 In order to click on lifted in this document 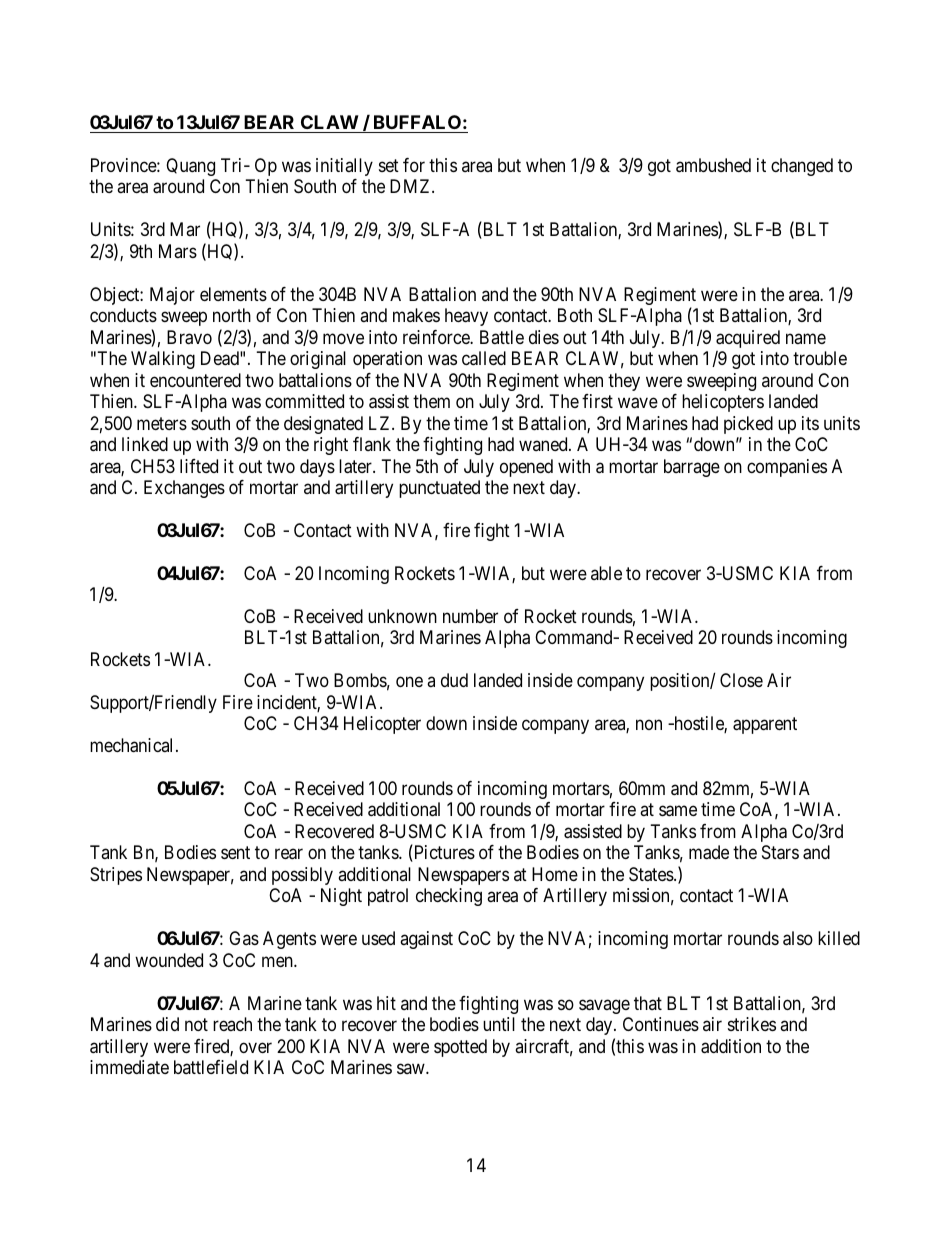, I will do `click(199, 466)`.
